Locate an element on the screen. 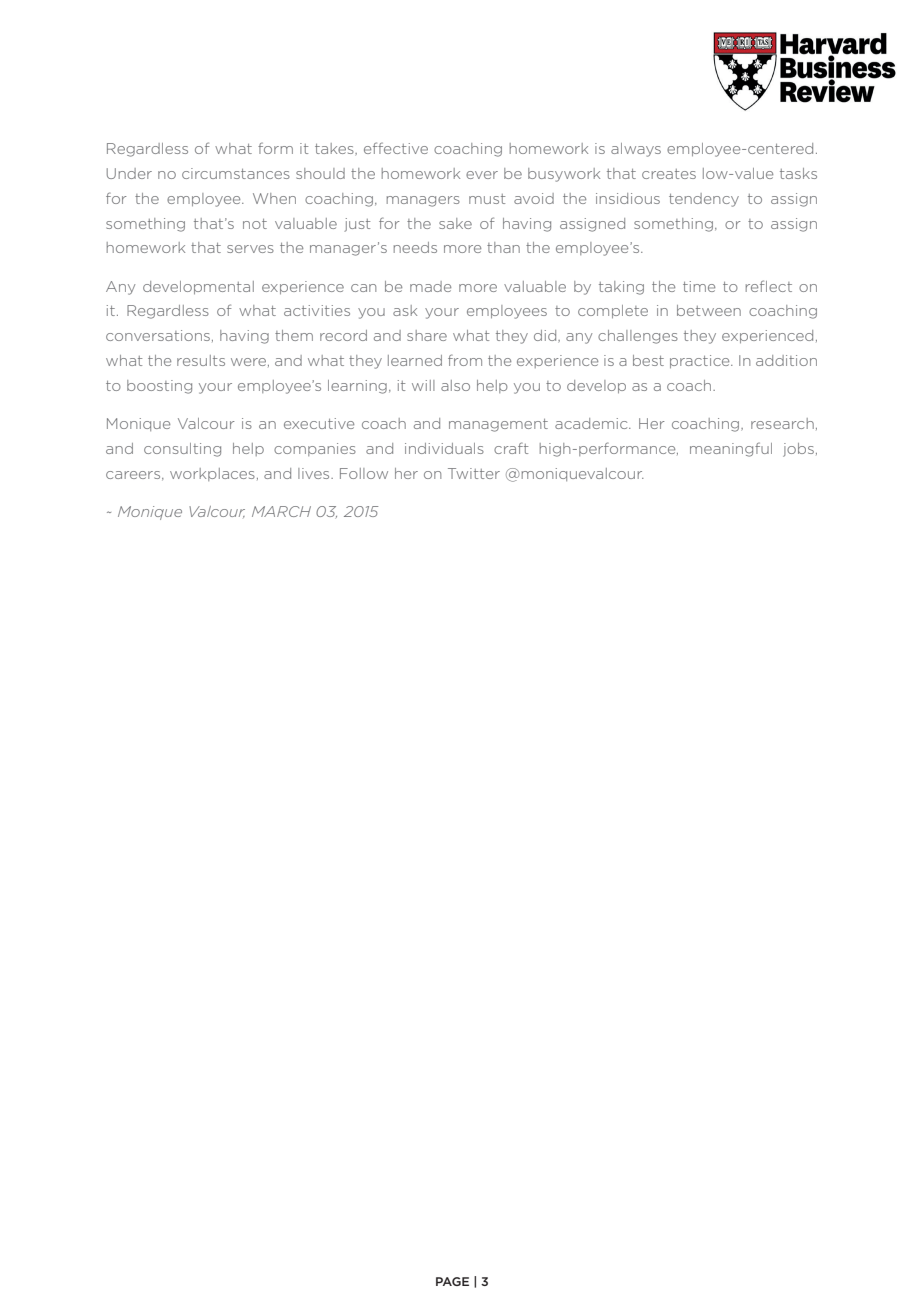 The width and height of the screenshot is (924, 1308). MARCH is located at coordinates (281, 511).
